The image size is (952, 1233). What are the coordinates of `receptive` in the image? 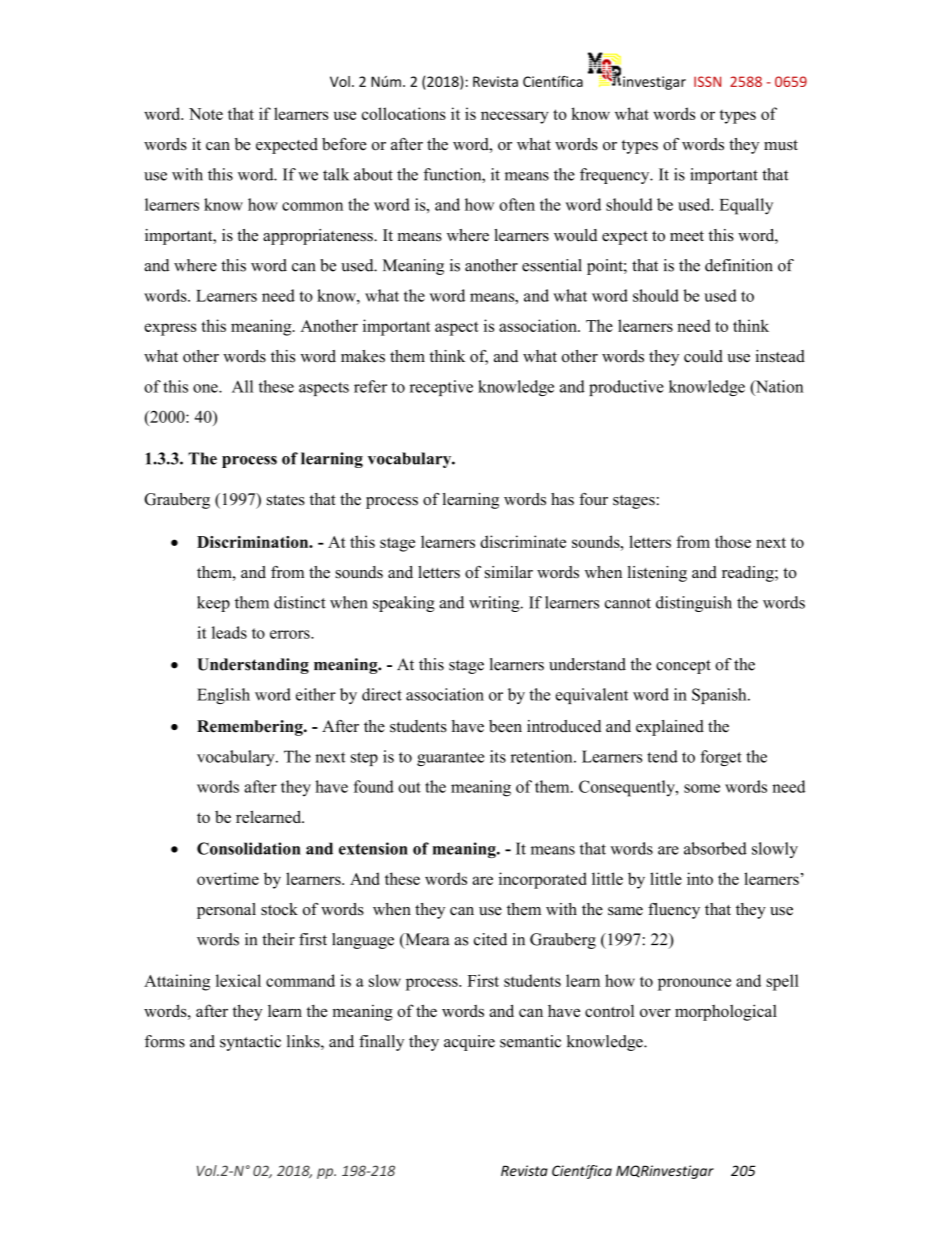 It's located at (441, 388).
